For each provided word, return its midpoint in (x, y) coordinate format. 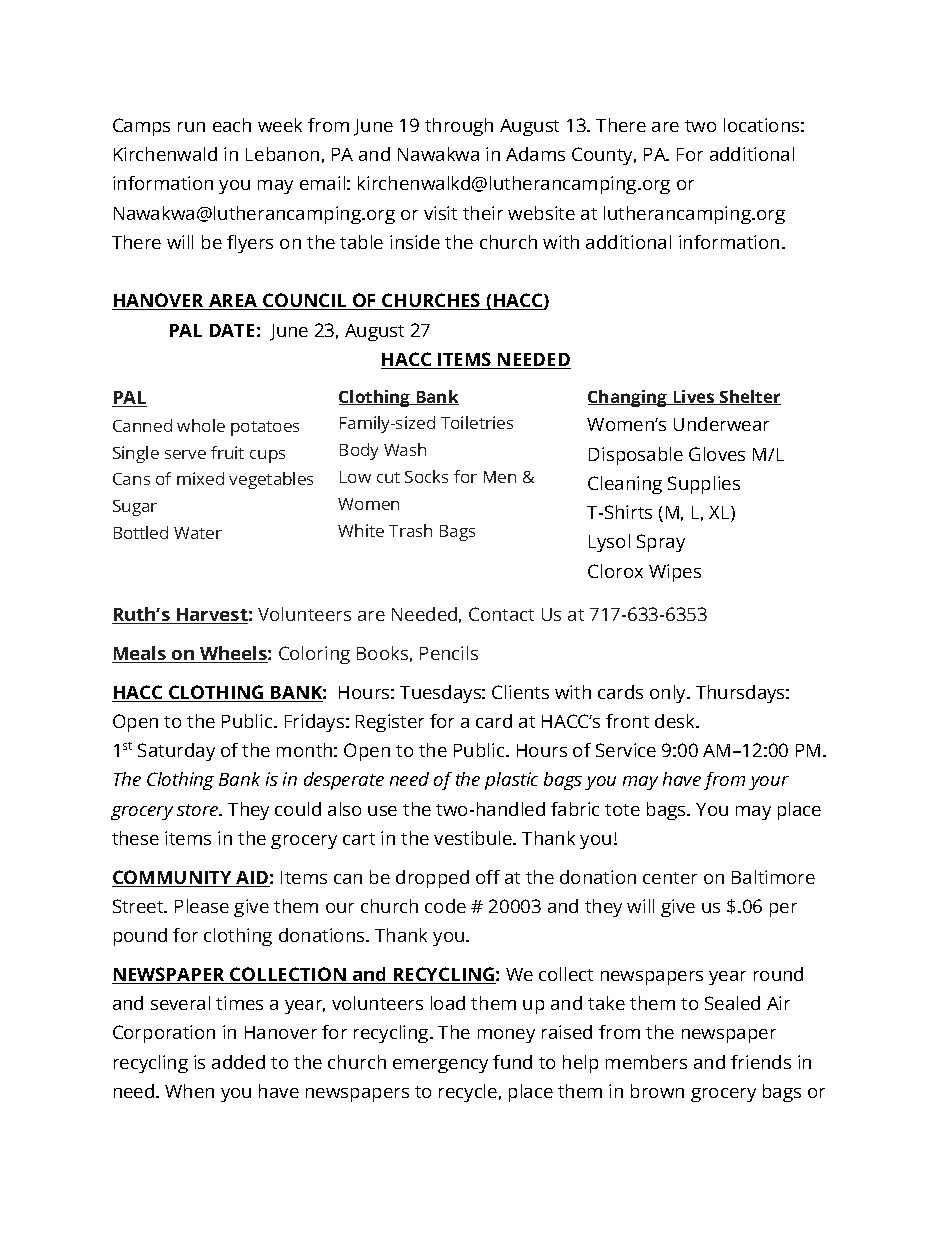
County (604, 156)
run (191, 127)
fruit (227, 452)
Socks (426, 476)
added (238, 1062)
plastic (511, 781)
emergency (440, 1066)
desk (676, 721)
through (459, 127)
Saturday (176, 752)
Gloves (717, 454)
